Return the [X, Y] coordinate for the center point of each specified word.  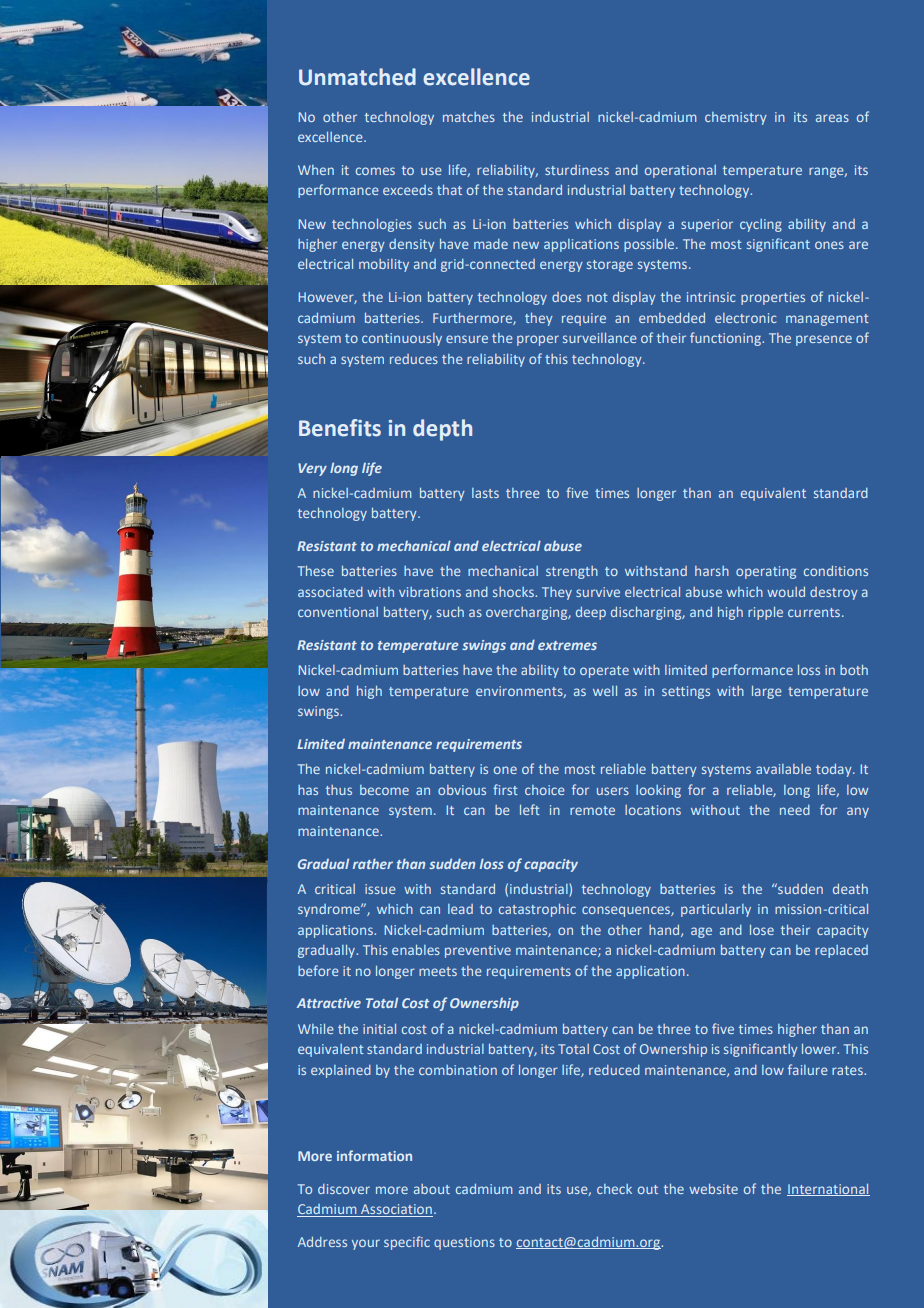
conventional [338, 612]
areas [832, 118]
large [767, 692]
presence [824, 340]
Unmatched [357, 77]
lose [762, 930]
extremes [567, 645]
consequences [627, 911]
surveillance [600, 338]
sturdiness [577, 170]
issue [380, 889]
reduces [414, 359]
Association [396, 1210]
